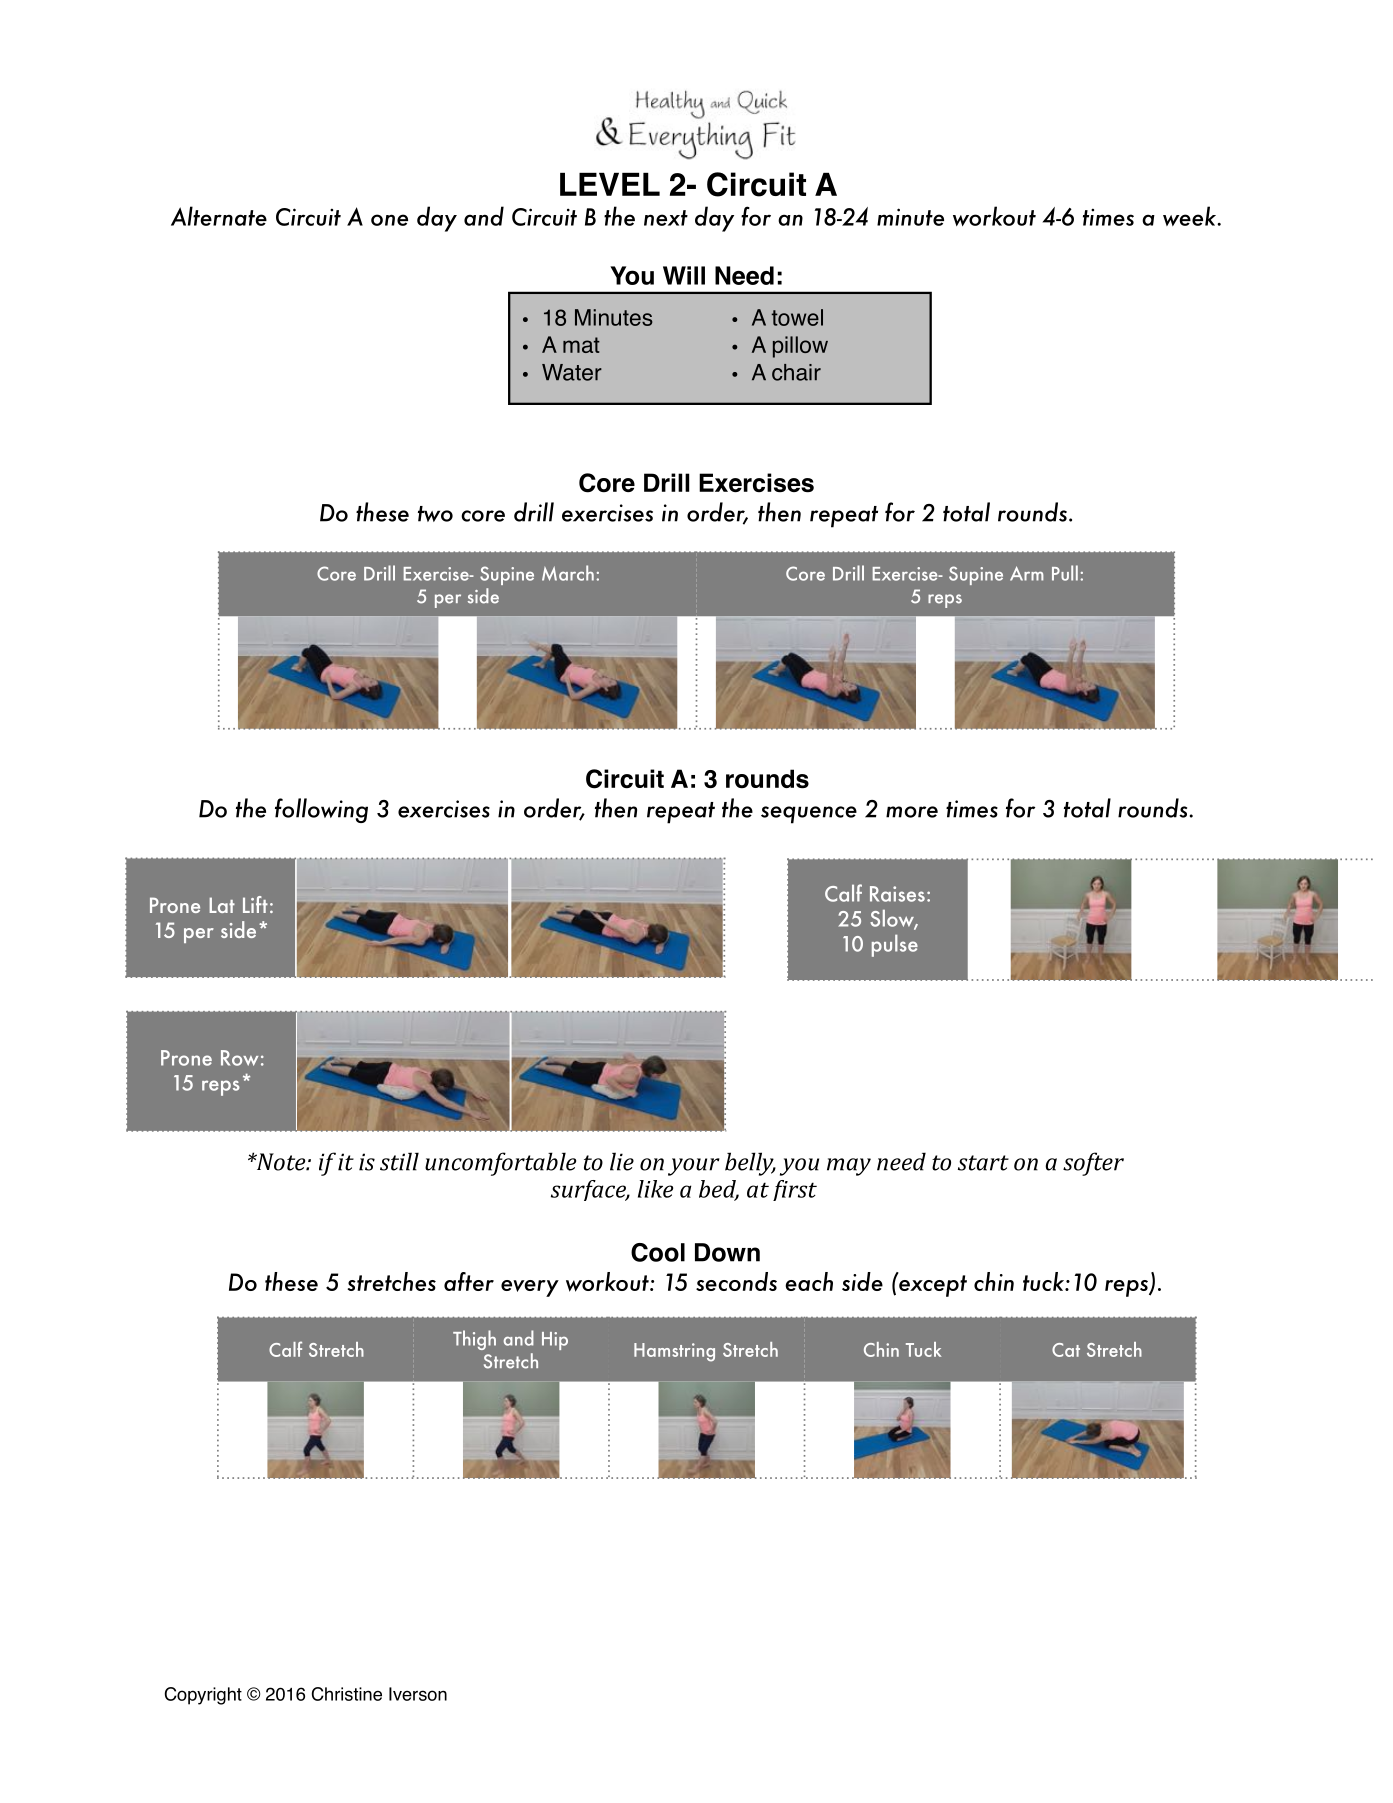 The image size is (1393, 1803). What do you see at coordinates (897, 894) in the document?
I see `Raises` at bounding box center [897, 894].
